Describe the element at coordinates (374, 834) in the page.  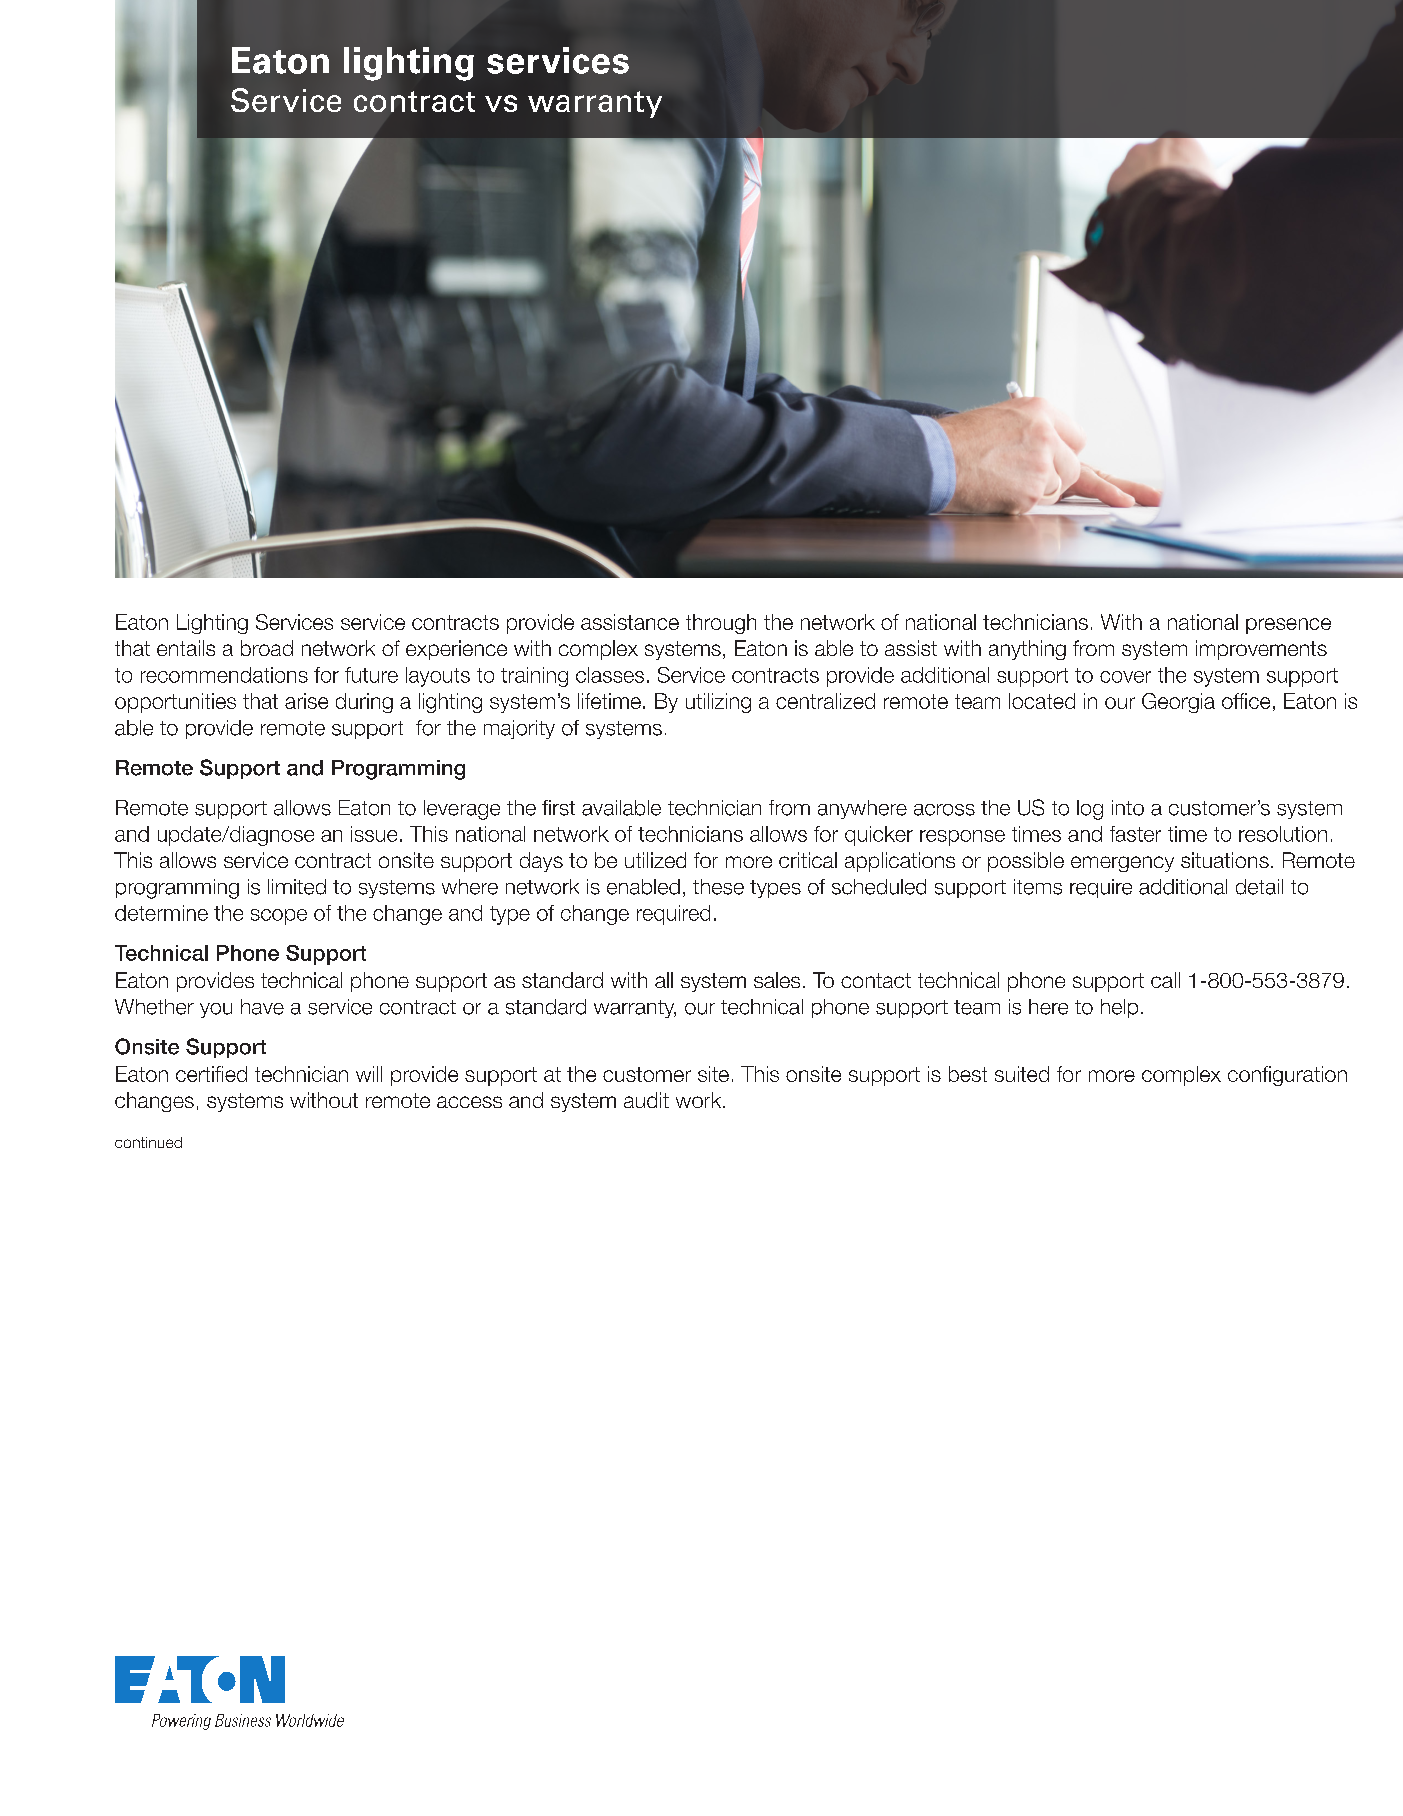
I see `issue` at that location.
